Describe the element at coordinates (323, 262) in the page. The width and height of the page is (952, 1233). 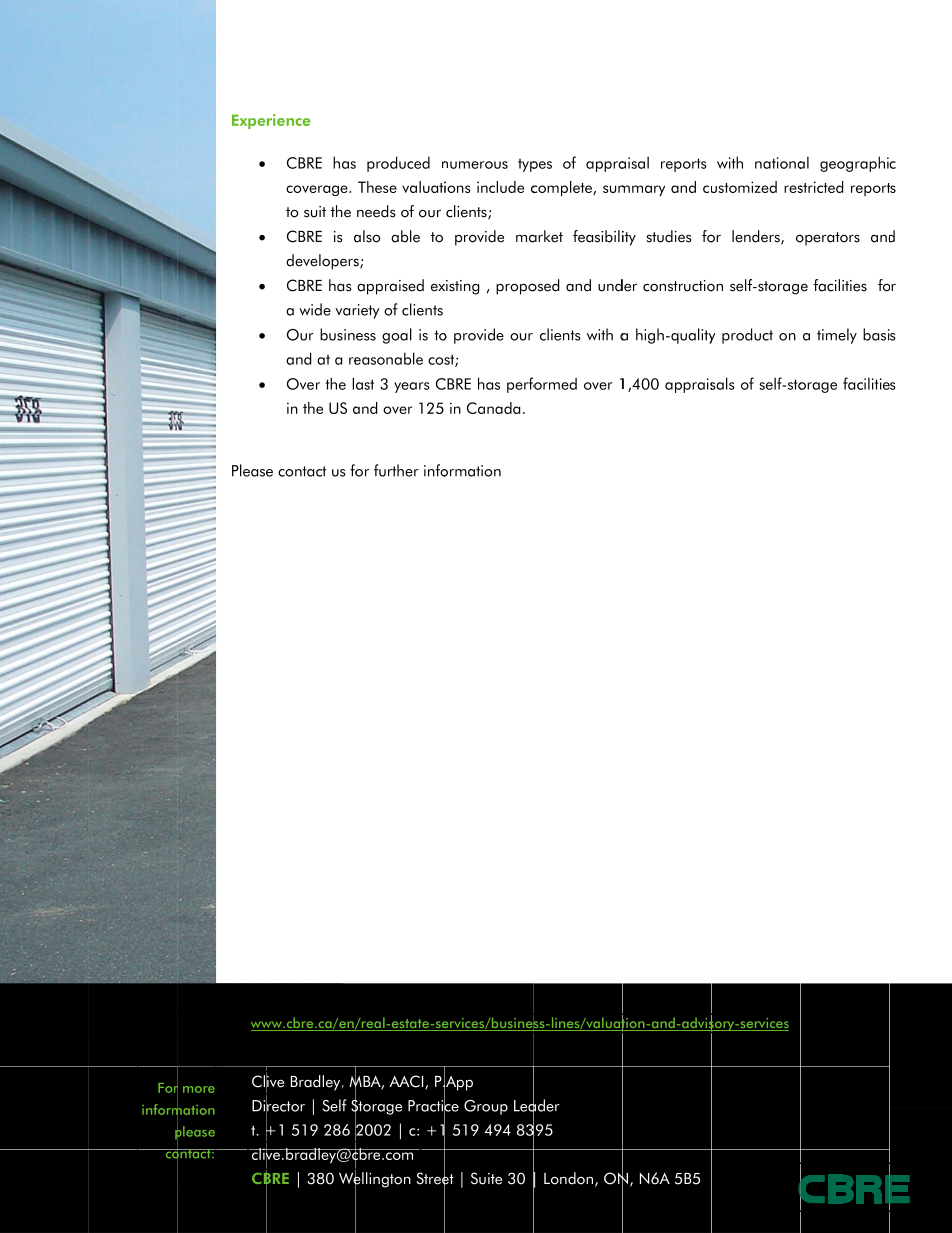
I see `developers` at that location.
